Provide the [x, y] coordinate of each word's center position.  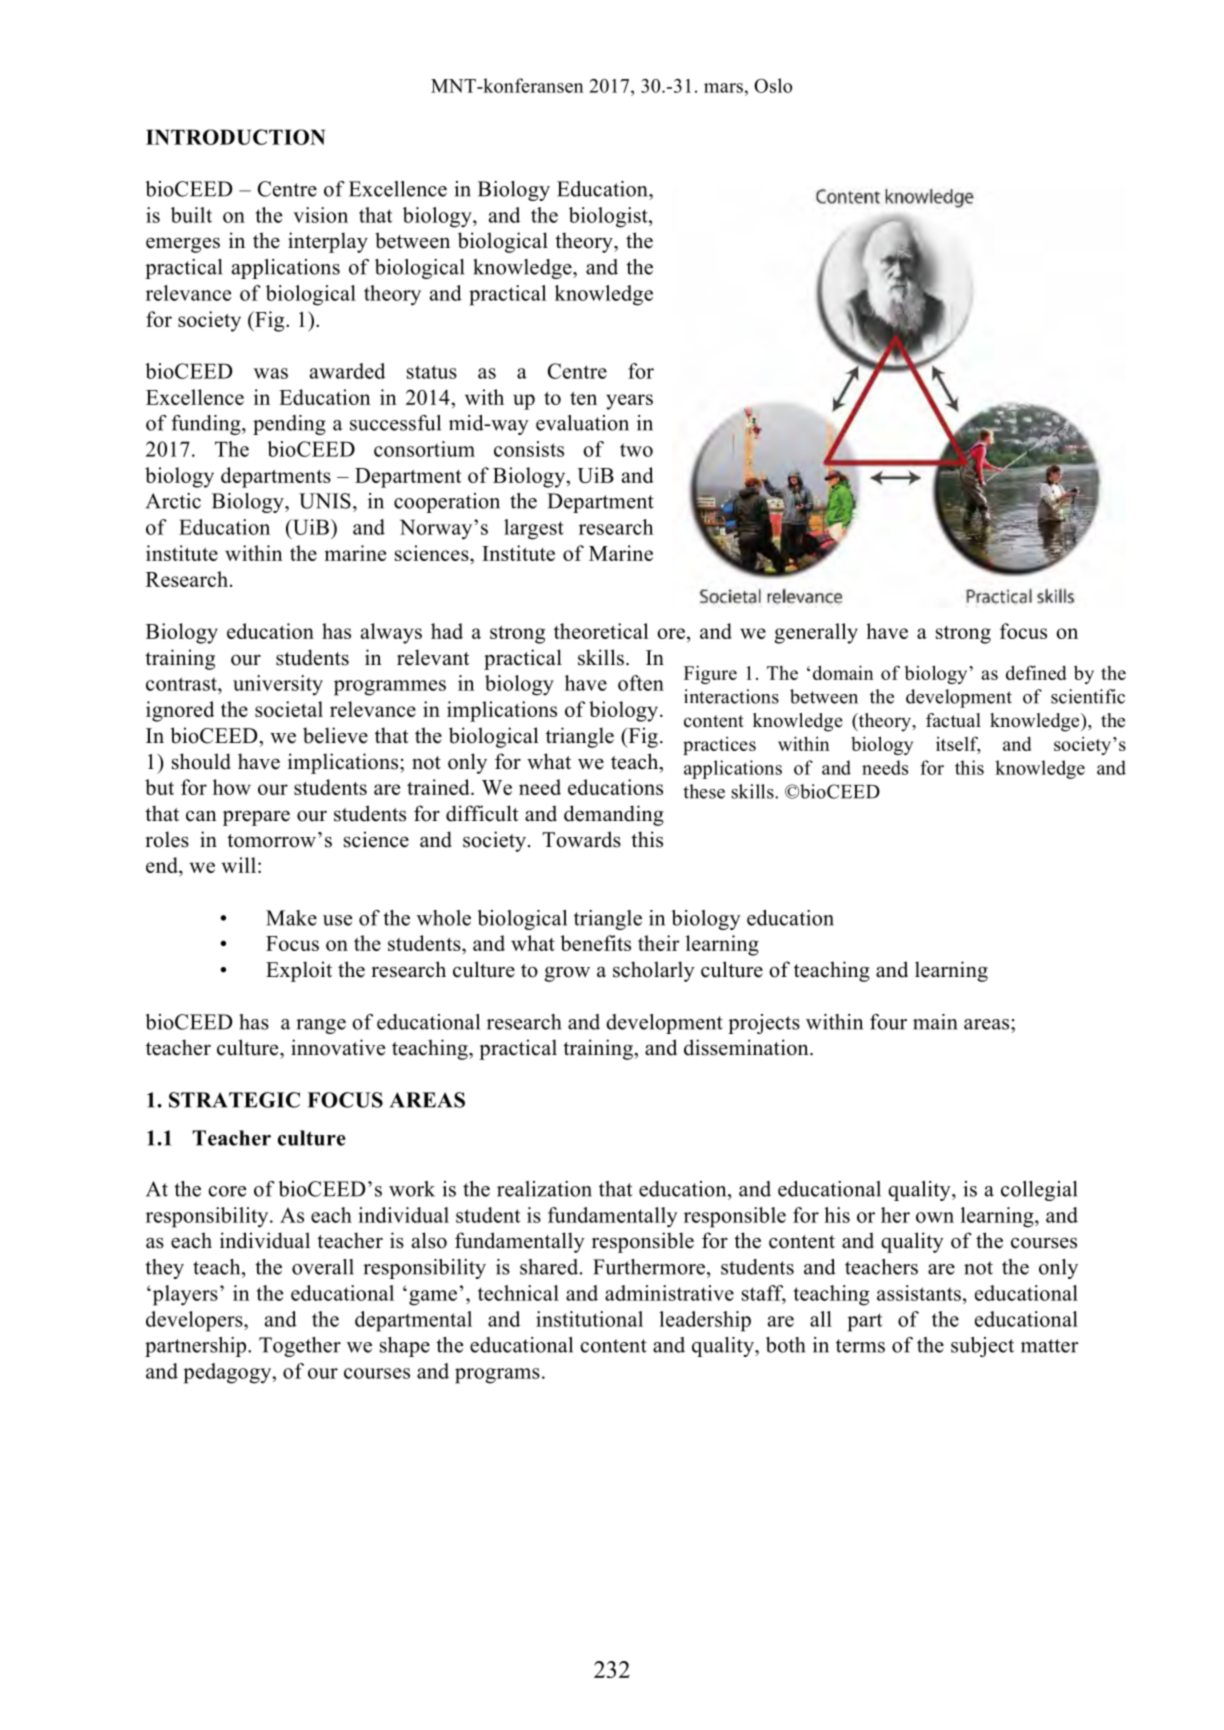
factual [953, 720]
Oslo [773, 85]
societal [289, 709]
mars [723, 88]
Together [300, 1347]
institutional [589, 1319]
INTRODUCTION [235, 137]
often [641, 683]
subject [982, 1347]
